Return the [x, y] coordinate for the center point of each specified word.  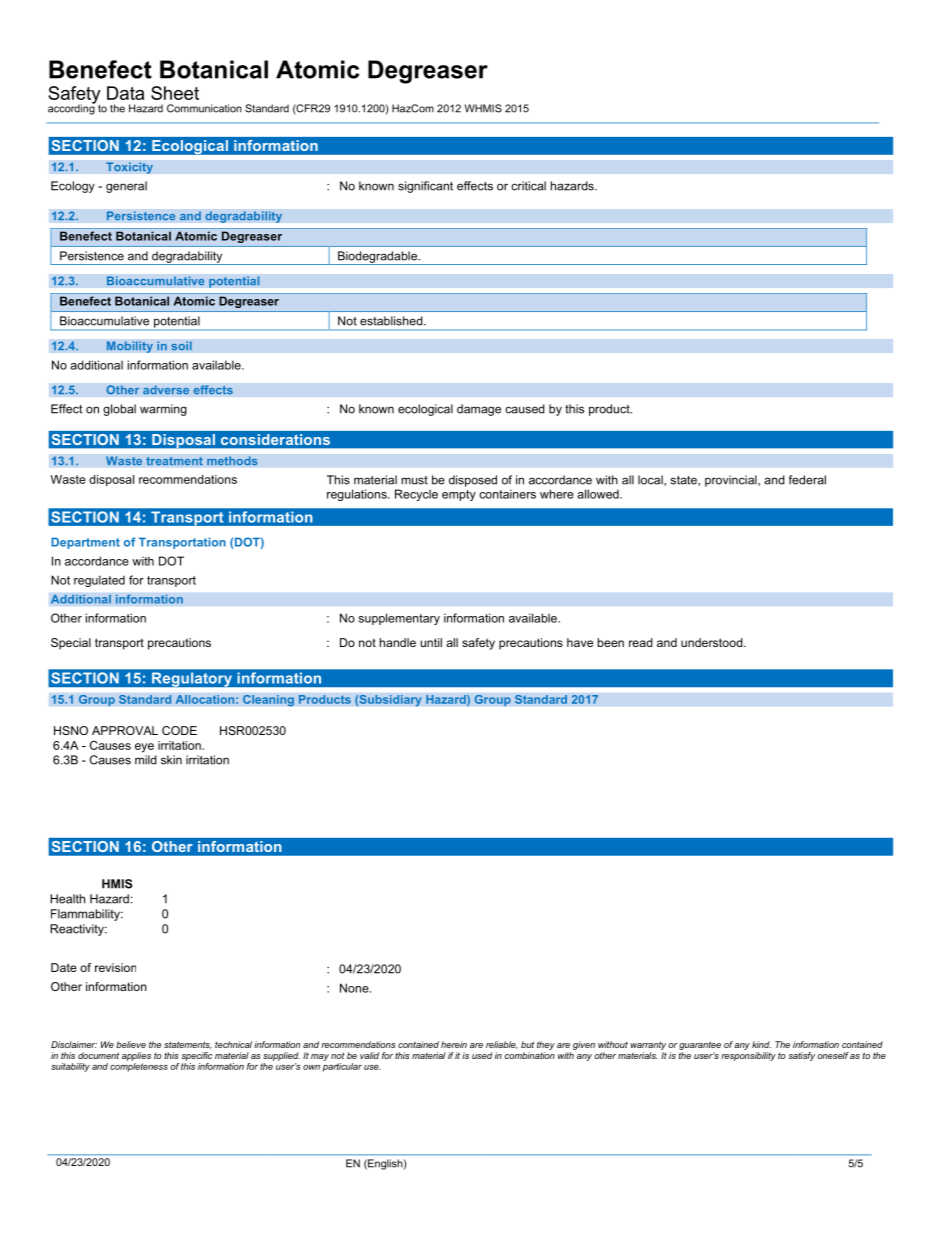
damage [479, 410]
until [431, 642]
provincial [732, 481]
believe [131, 1044]
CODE [179, 730]
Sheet [175, 93]
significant [425, 187]
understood [713, 642]
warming [163, 410]
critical [528, 186]
